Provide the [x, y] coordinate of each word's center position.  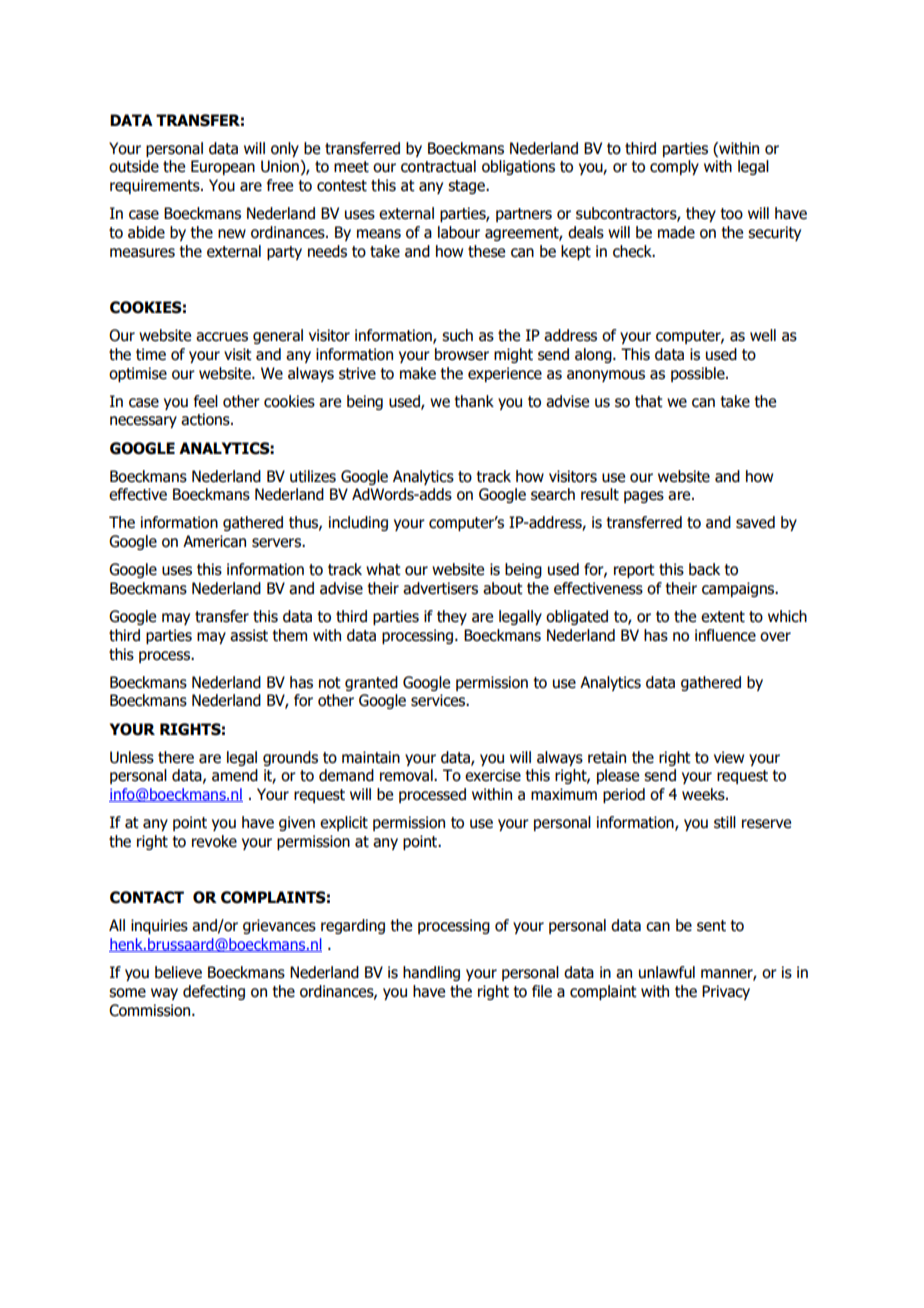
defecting [214, 992]
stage [467, 187]
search [553, 494]
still [725, 822]
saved [755, 522]
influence [725, 635]
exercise [493, 775]
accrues [222, 337]
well [763, 335]
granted [371, 683]
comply [674, 167]
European [223, 167]
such [457, 335]
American [214, 541]
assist [249, 635]
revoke [214, 841]
